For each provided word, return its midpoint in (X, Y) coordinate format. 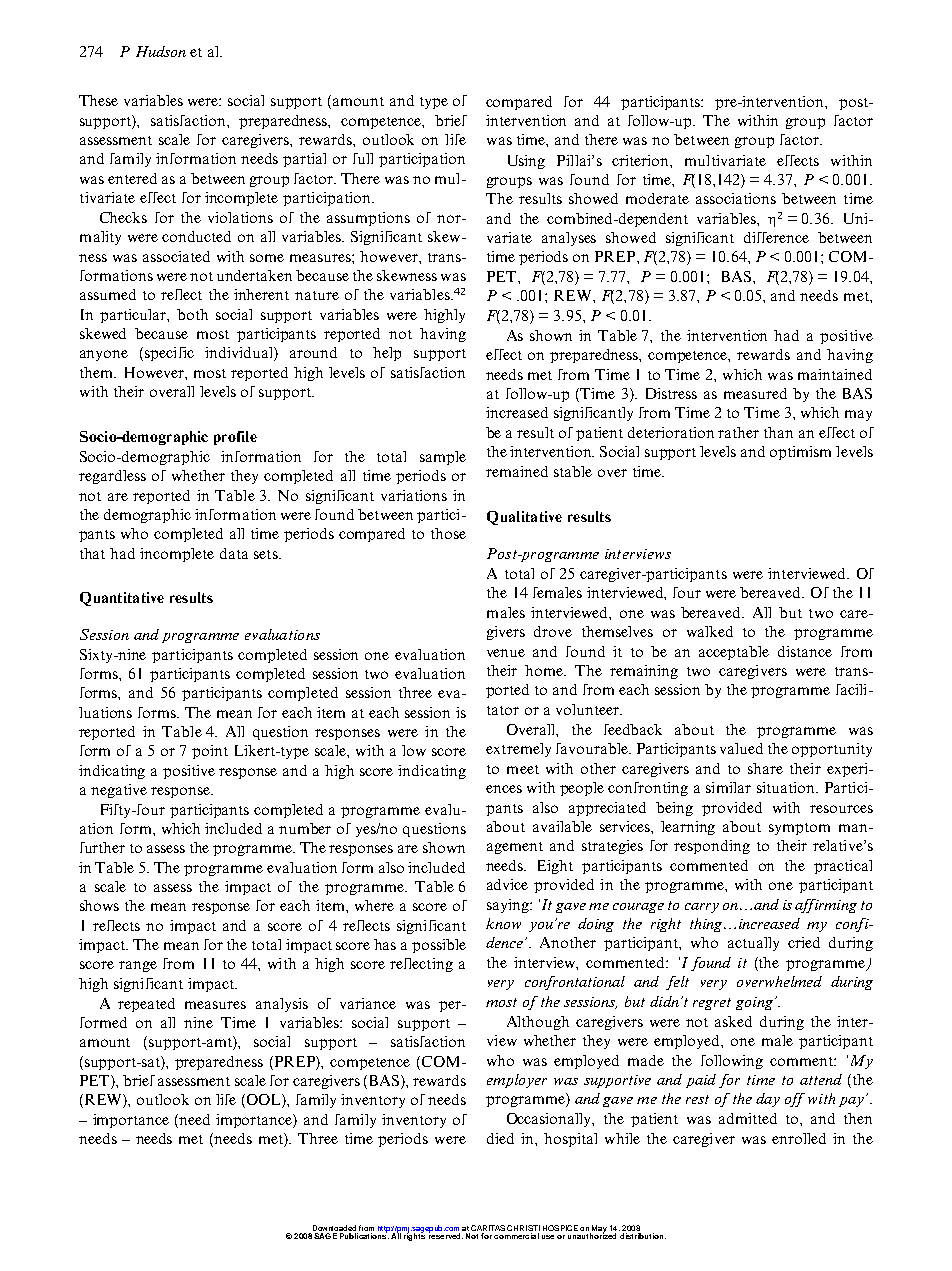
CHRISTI (523, 1229)
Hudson (161, 51)
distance (805, 651)
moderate (657, 198)
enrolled (799, 1138)
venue (506, 653)
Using (526, 162)
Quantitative (122, 599)
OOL (263, 1101)
